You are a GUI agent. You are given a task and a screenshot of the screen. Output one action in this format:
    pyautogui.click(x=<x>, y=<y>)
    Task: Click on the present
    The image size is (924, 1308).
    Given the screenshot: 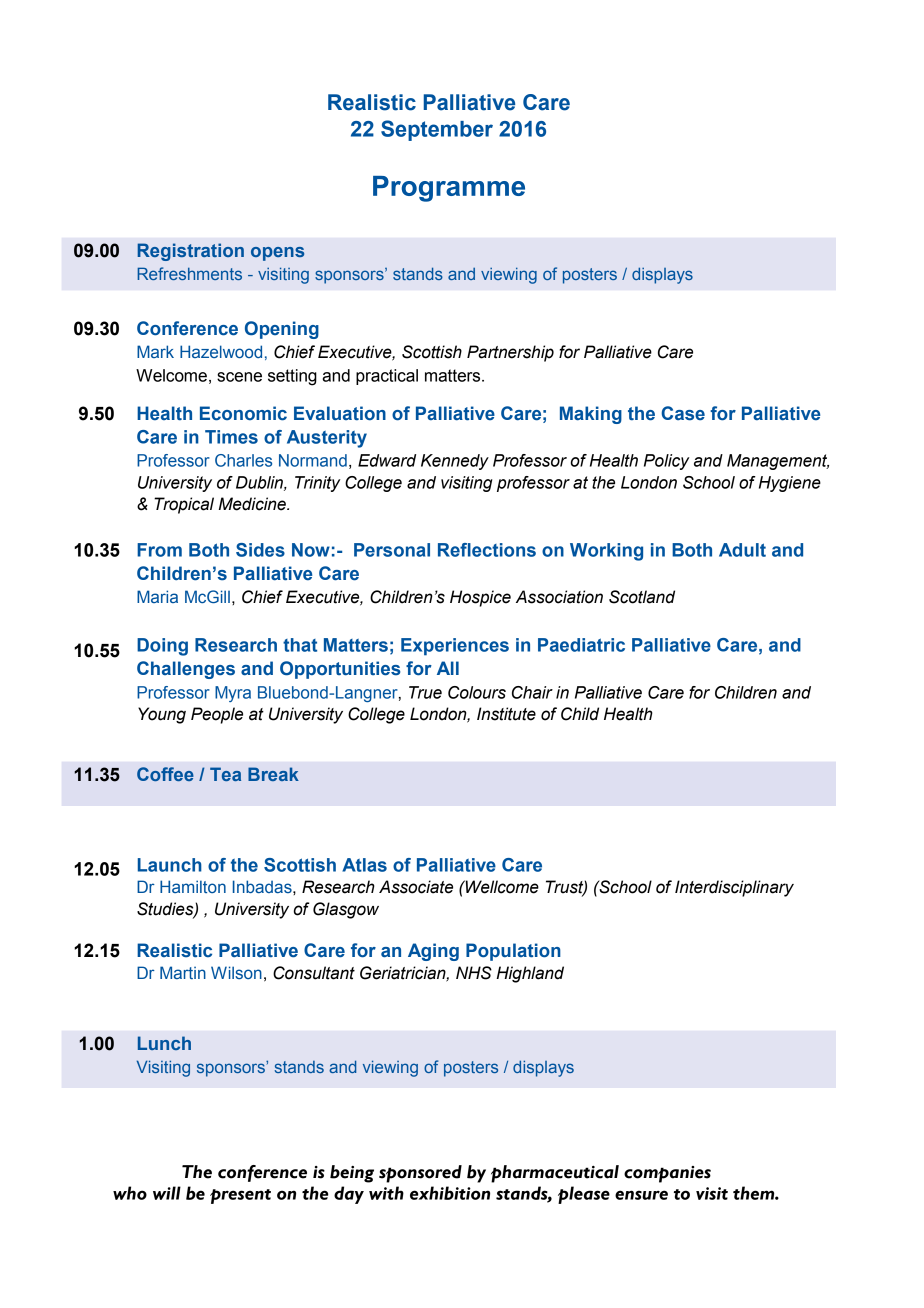 What is the action you would take?
    pyautogui.click(x=240, y=1196)
